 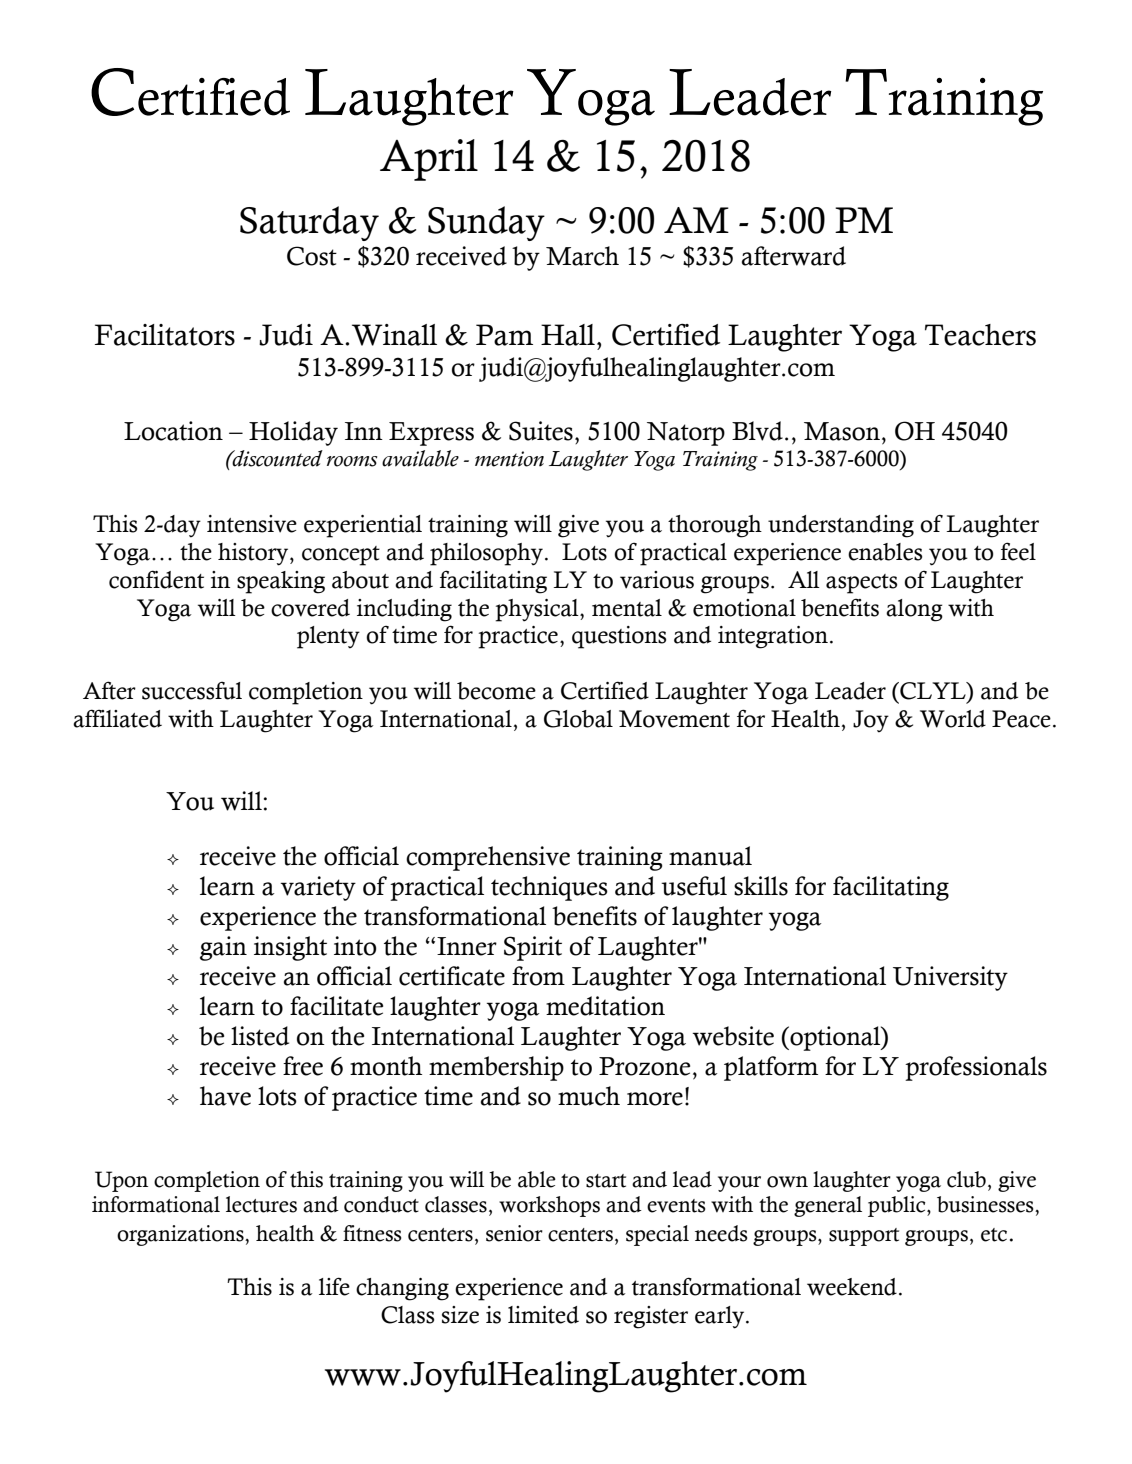 I want to click on Sunday, so click(x=486, y=223).
